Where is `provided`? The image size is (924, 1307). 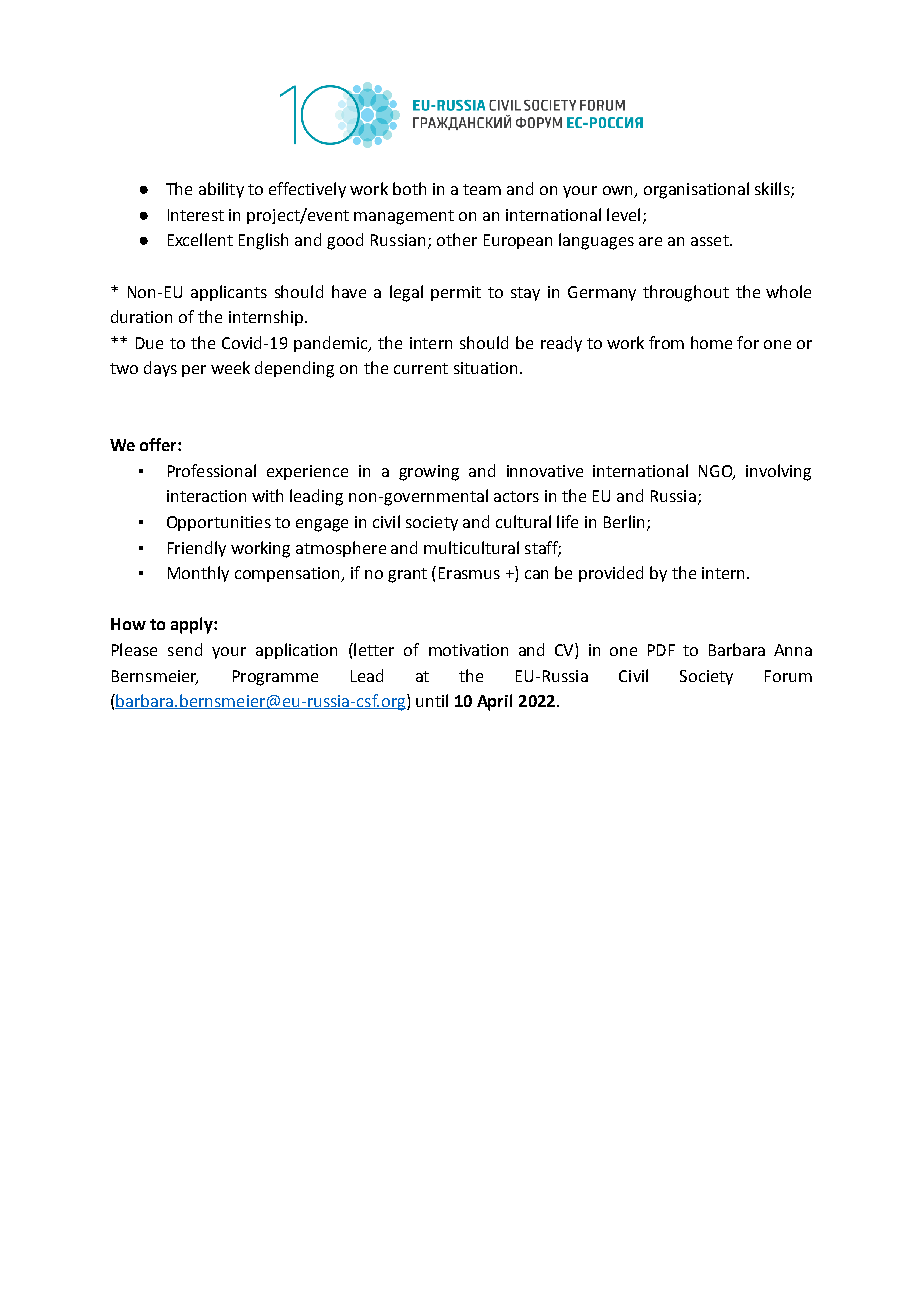 provided is located at coordinates (611, 574).
